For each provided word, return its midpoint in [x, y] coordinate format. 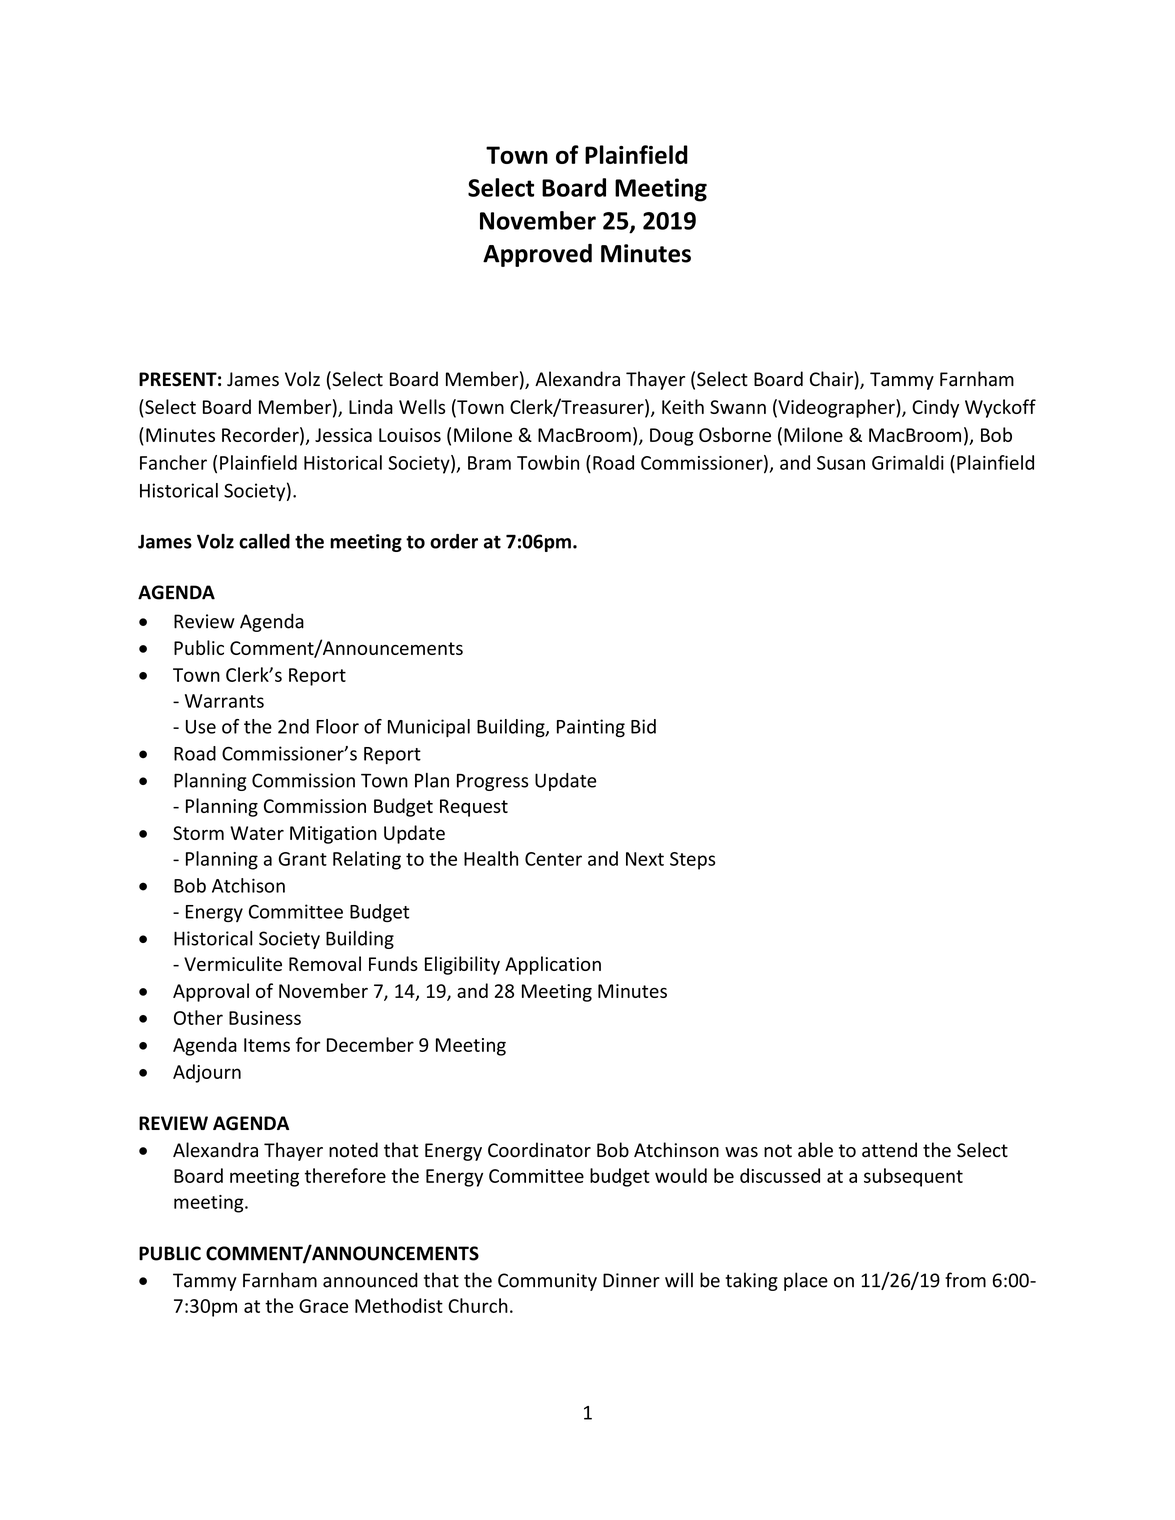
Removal [325, 963]
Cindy [935, 408]
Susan [841, 463]
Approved [537, 255]
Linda [371, 406]
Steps [692, 861]
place [806, 1281]
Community [547, 1282]
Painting [591, 728]
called [264, 541]
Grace [323, 1306]
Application [553, 965]
